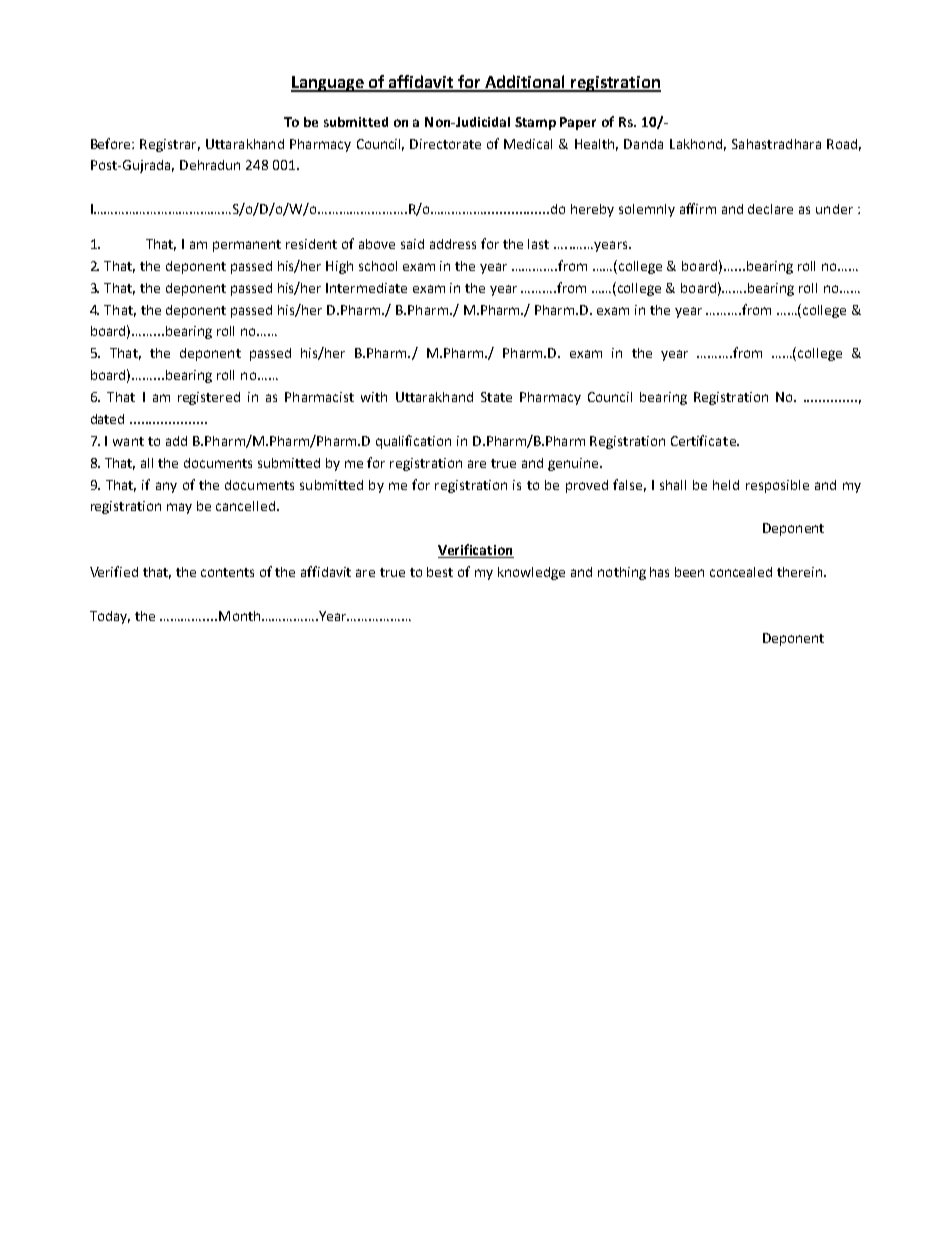 Image resolution: width=952 pixels, height=1233 pixels. I want to click on address, so click(453, 244).
